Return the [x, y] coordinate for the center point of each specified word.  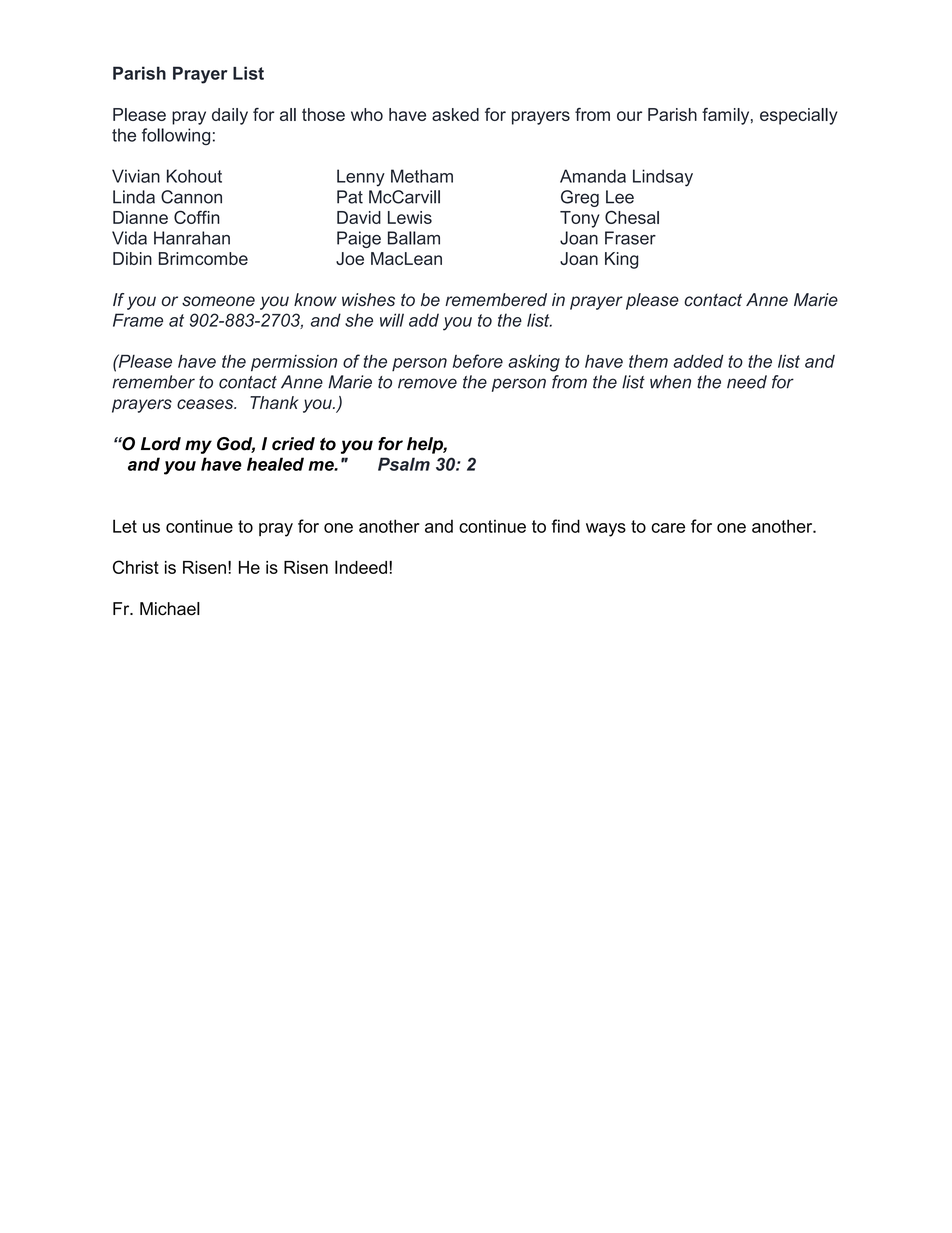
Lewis [410, 217]
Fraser [630, 238]
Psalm [404, 464]
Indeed [361, 567]
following [176, 136]
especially [799, 116]
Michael [170, 609]
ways [606, 530]
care [668, 528]
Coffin [197, 217]
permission [294, 363]
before [478, 361]
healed [275, 464]
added [698, 361]
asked [455, 114]
